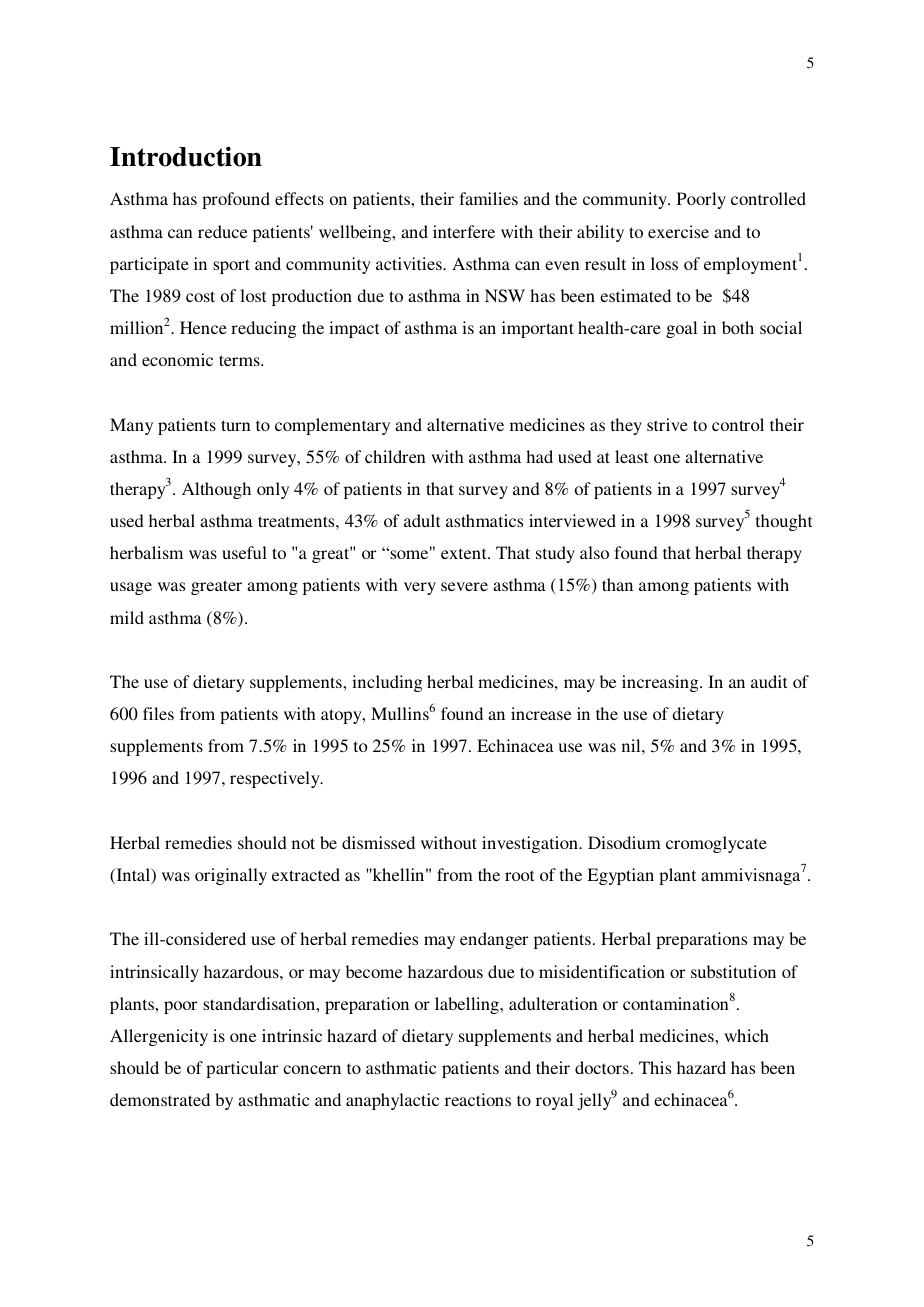  I want to click on increasing, so click(661, 683).
